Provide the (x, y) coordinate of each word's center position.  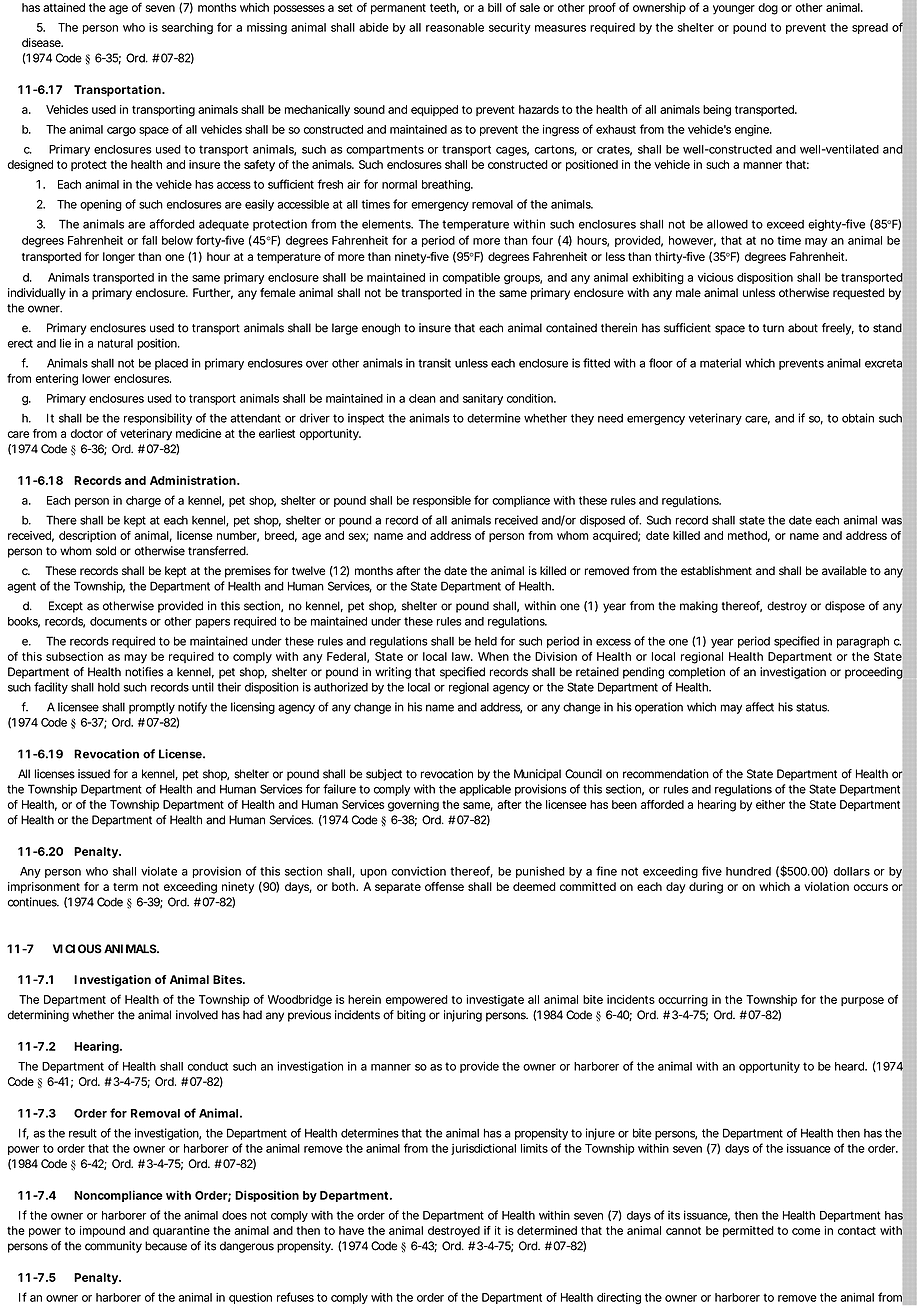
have (351, 1230)
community (113, 1247)
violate (159, 871)
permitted (748, 1231)
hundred (748, 871)
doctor (87, 433)
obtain (858, 418)
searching (187, 29)
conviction (419, 871)
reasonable (455, 27)
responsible (442, 501)
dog (768, 9)
